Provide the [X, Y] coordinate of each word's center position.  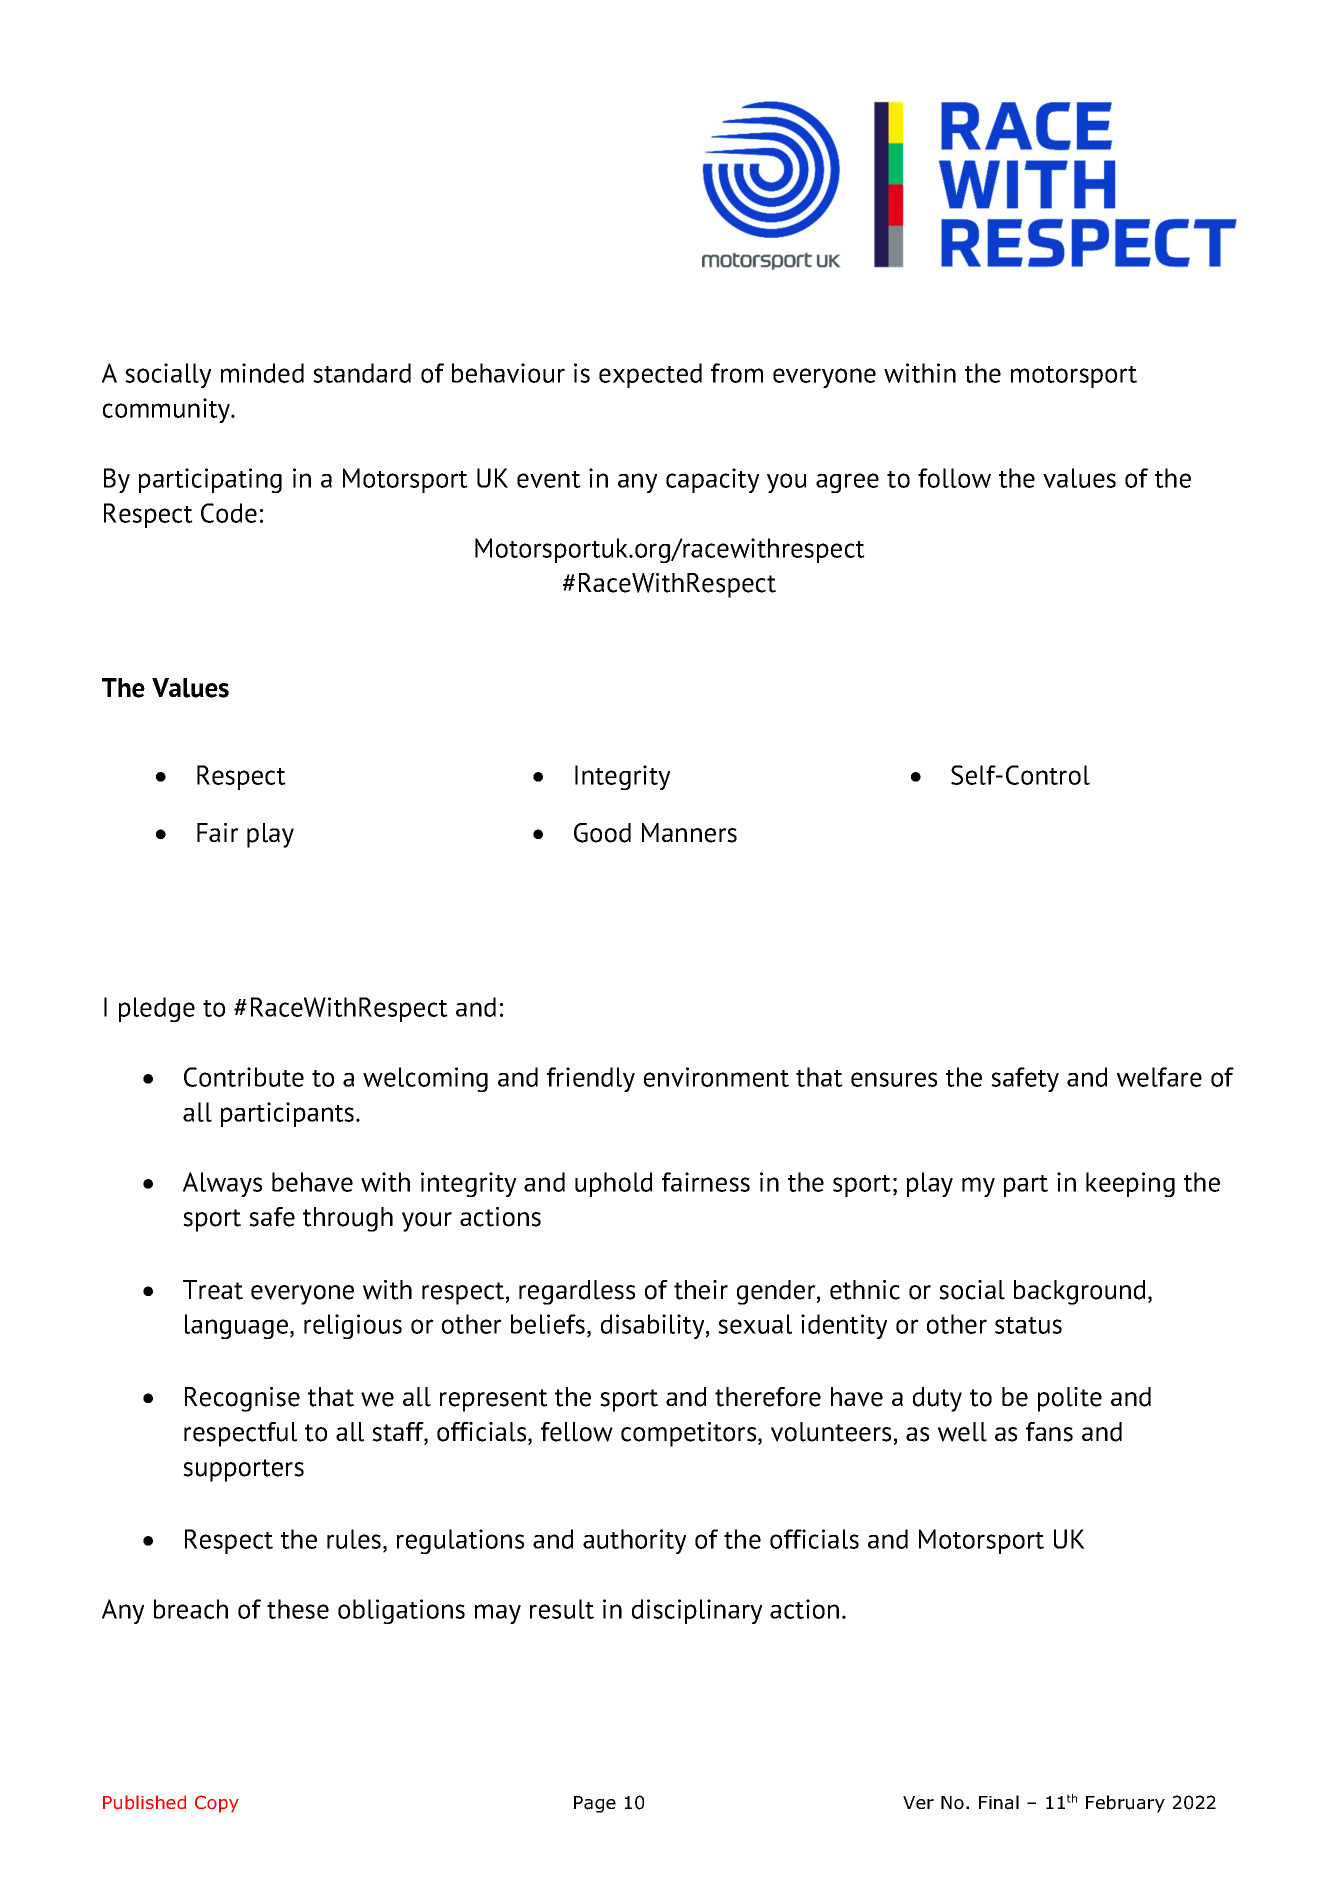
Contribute [244, 1077]
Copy [217, 1804]
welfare [1159, 1077]
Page [595, 1804]
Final [999, 1802]
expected [650, 375]
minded [262, 373]
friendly [591, 1079]
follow [954, 478]
